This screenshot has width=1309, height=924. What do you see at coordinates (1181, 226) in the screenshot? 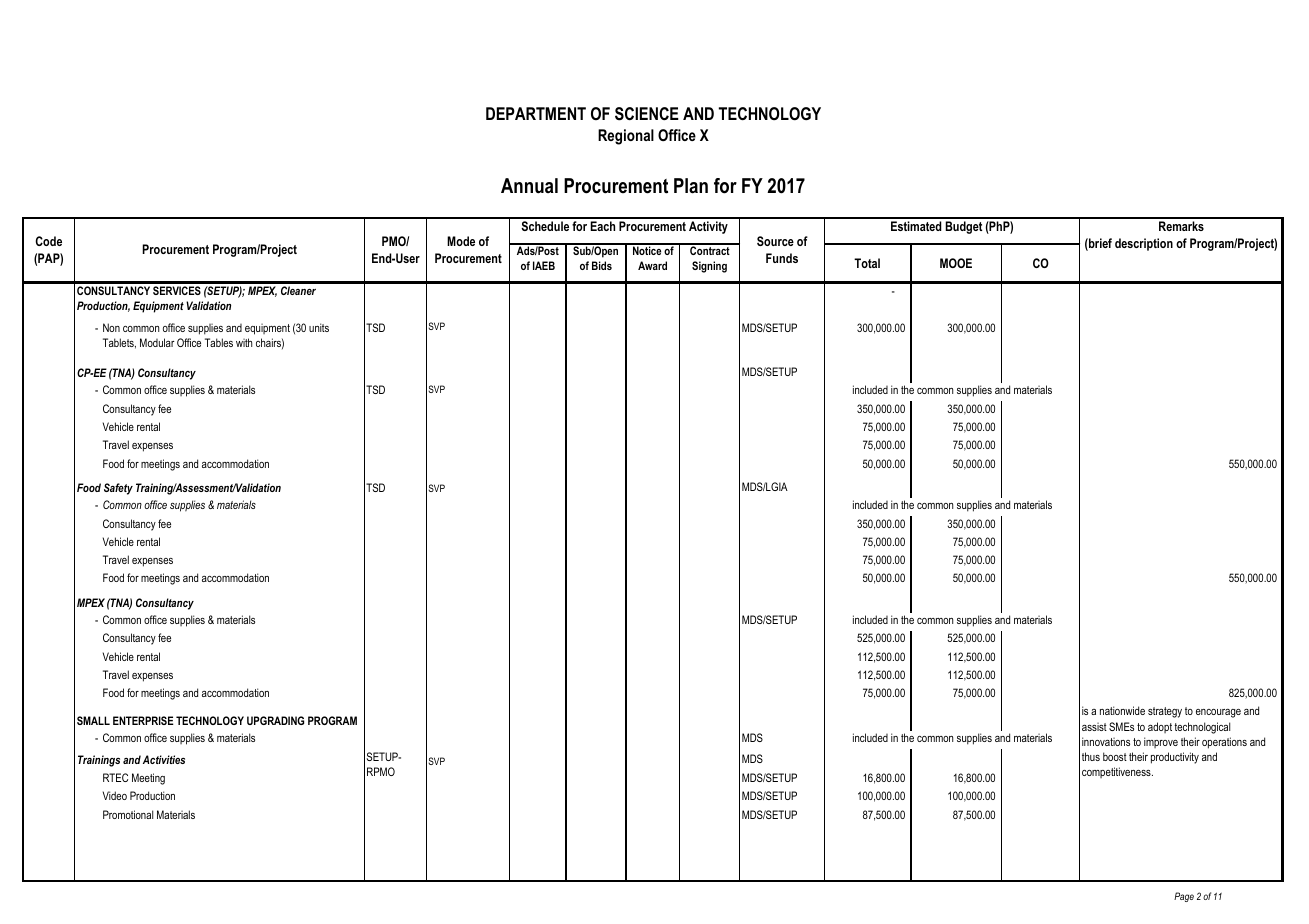
I see `Remarks` at bounding box center [1181, 226].
